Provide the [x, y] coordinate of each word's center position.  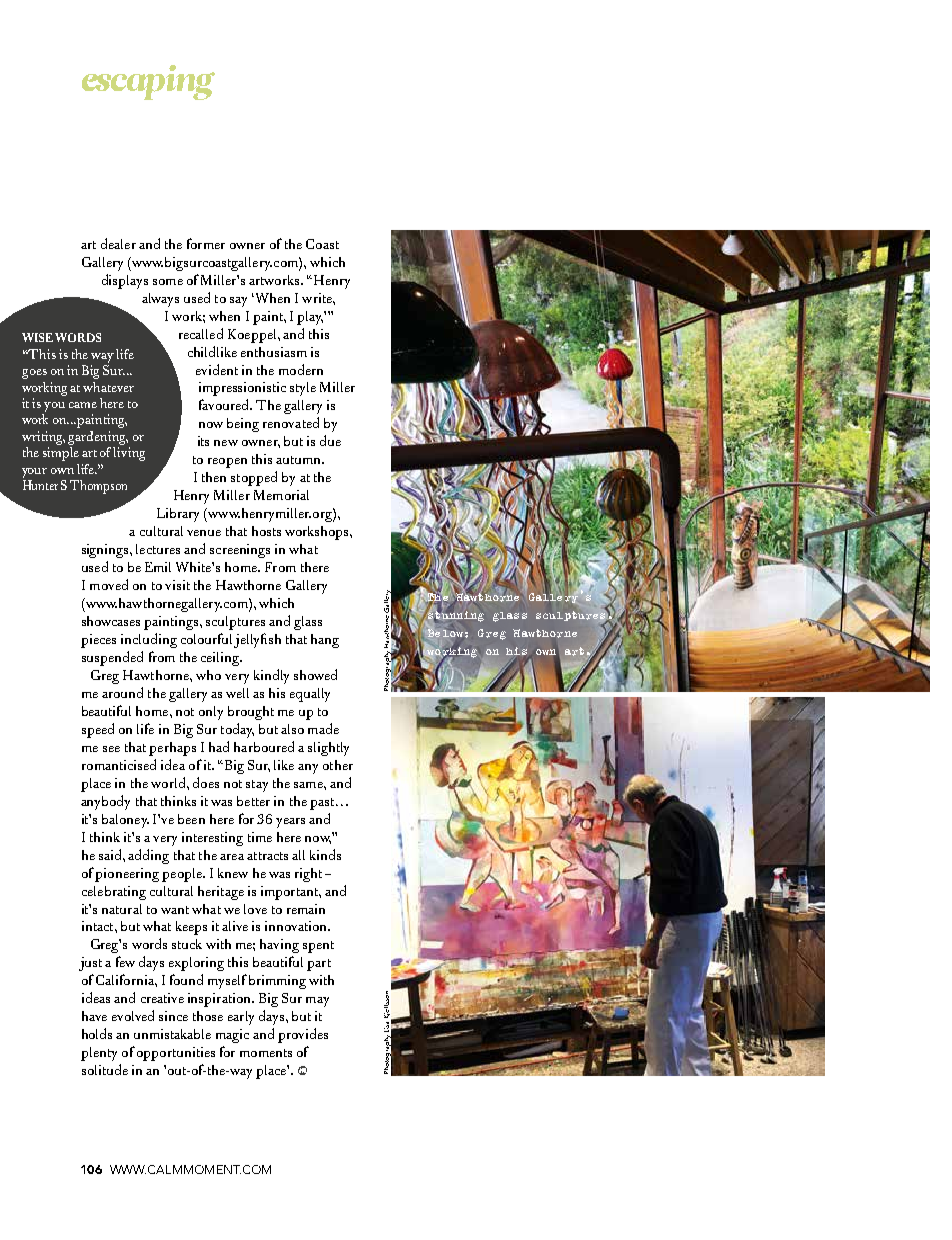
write [318, 298]
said [111, 854]
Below [446, 633]
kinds [325, 854]
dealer [118, 243]
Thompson [98, 487]
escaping [148, 82]
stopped [254, 478]
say [238, 302]
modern [301, 369]
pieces [98, 641]
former [206, 243]
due [330, 440]
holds [97, 1033]
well [237, 693]
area [232, 857]
